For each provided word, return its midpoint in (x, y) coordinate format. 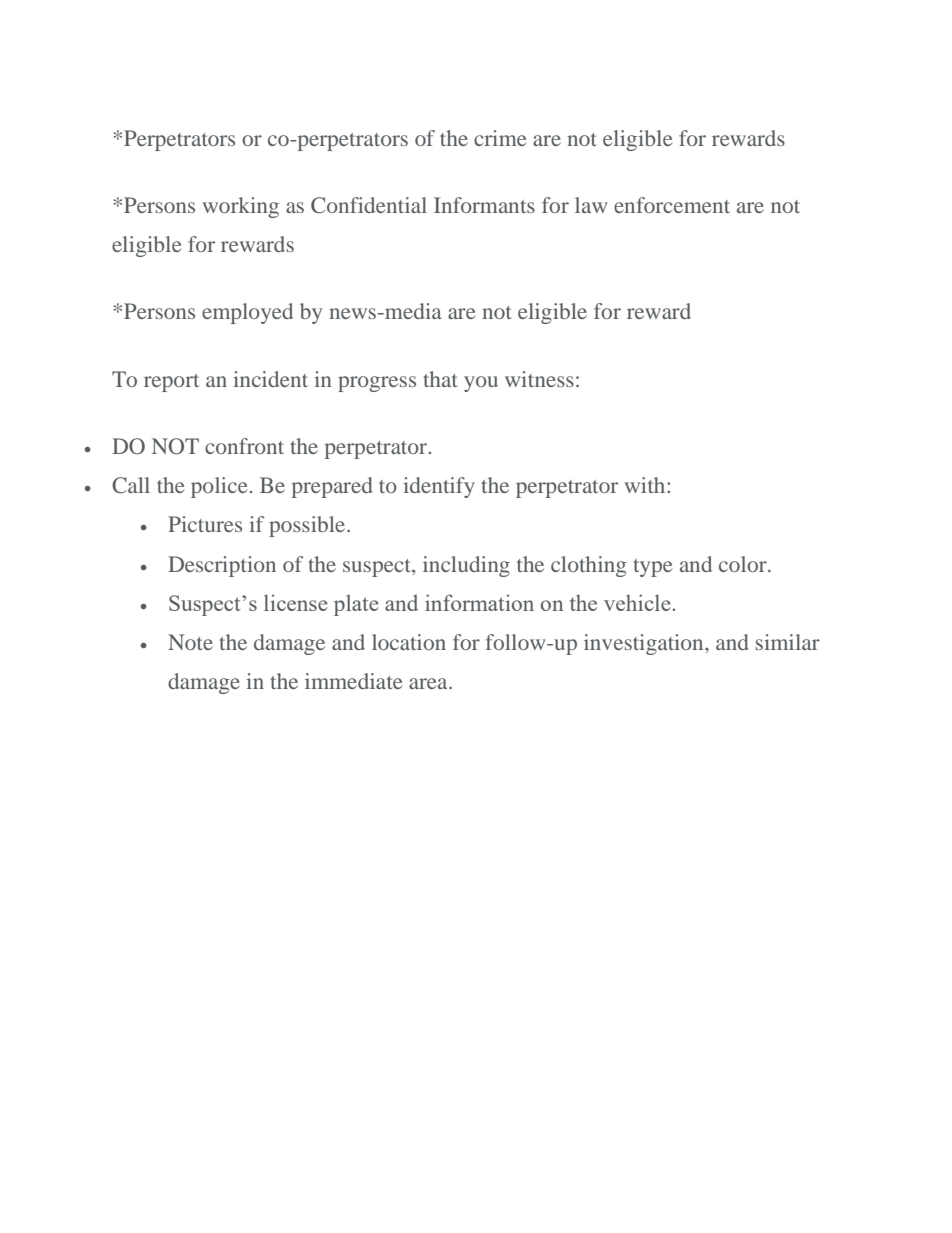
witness (539, 379)
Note (190, 642)
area (429, 683)
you (481, 384)
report (171, 383)
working (241, 207)
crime (500, 138)
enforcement (672, 205)
